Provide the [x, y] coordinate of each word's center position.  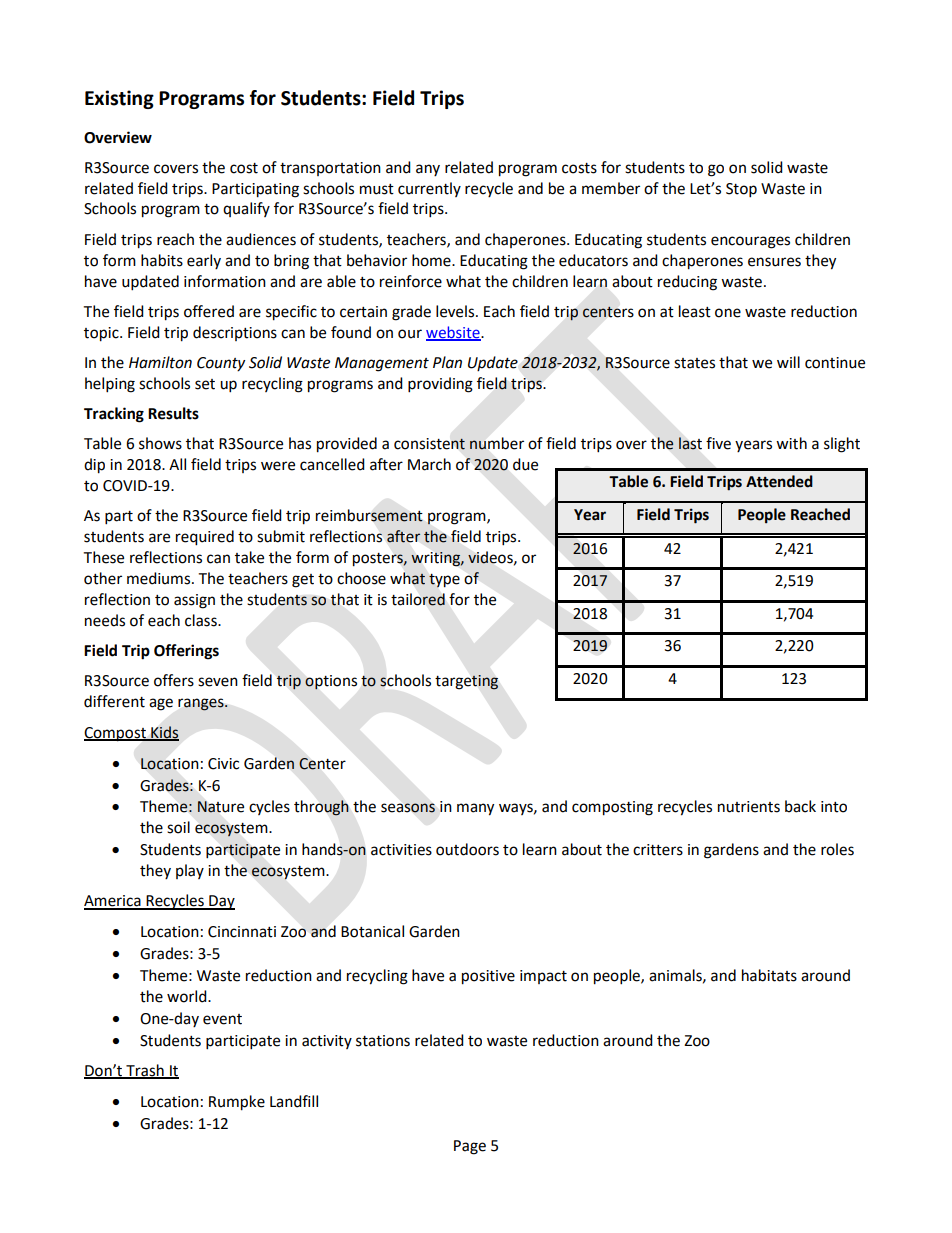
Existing [119, 99]
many [475, 809]
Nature [220, 807]
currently [429, 189]
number [497, 443]
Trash [145, 1071]
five [718, 443]
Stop [741, 190]
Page [470, 1147]
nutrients [749, 807]
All [177, 464]
